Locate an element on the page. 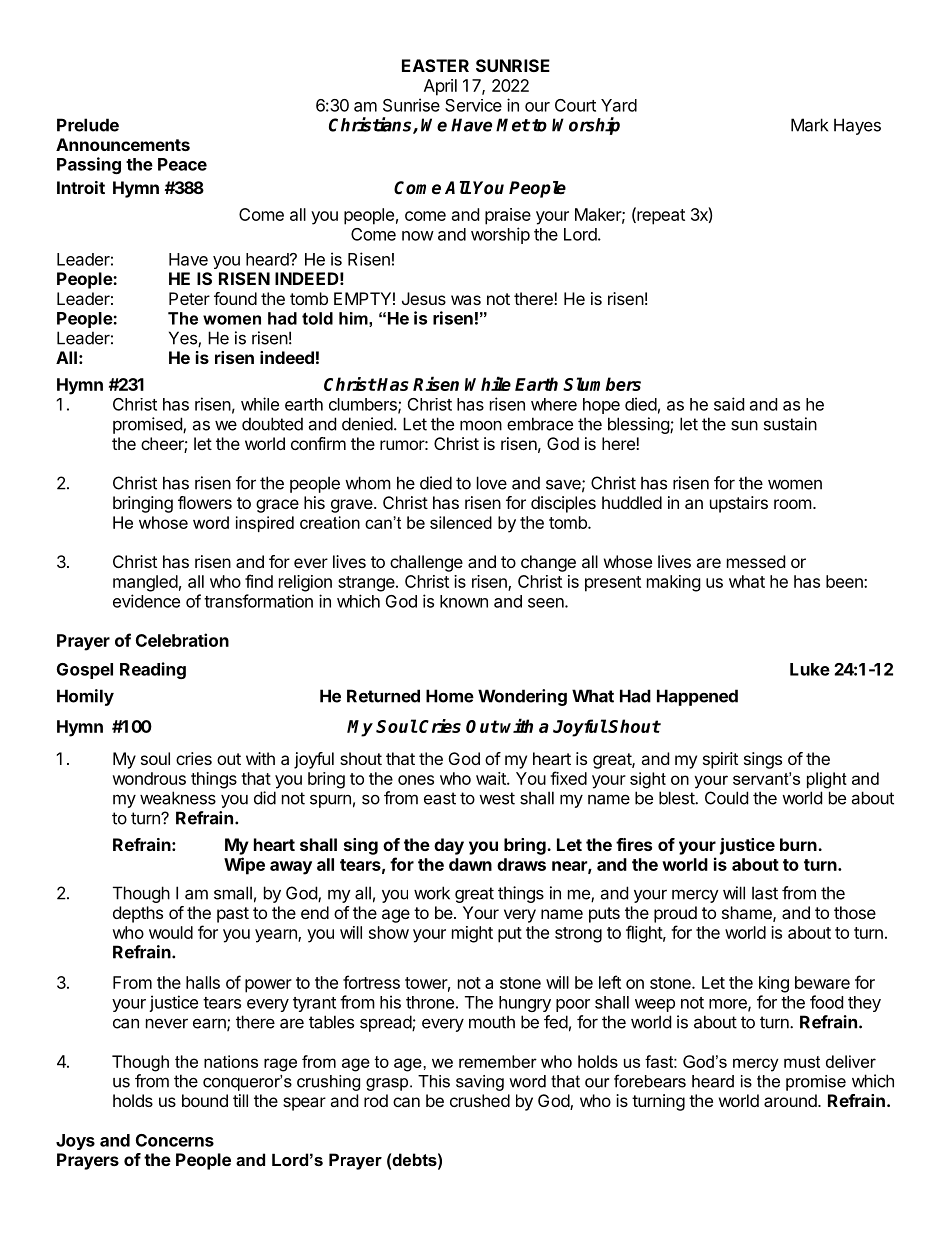  Could is located at coordinates (726, 798).
